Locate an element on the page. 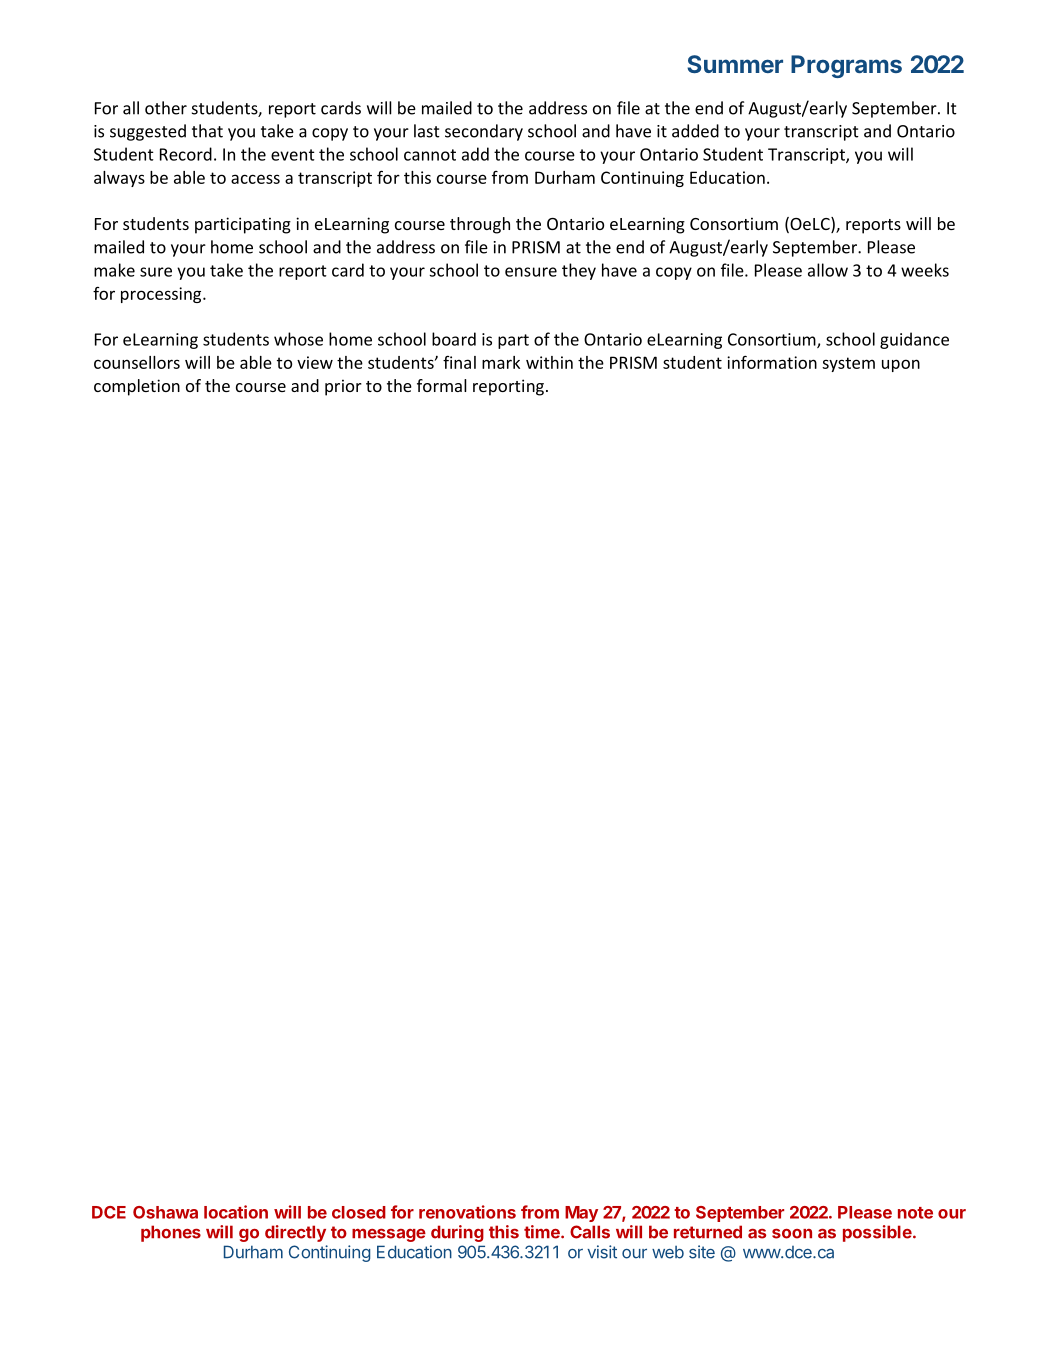 This page has width=1056, height=1366. time is located at coordinates (543, 1232).
